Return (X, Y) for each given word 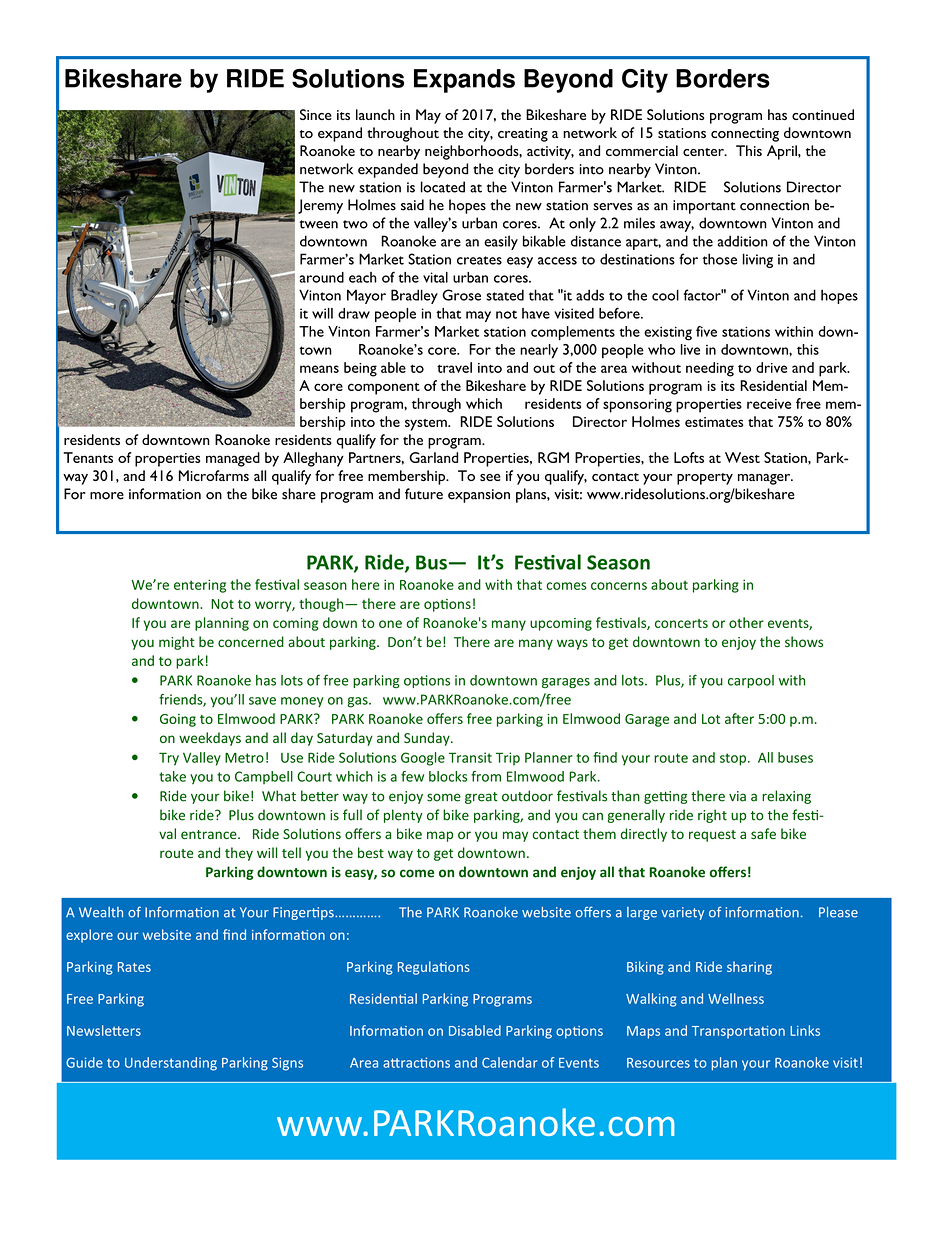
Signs (287, 1064)
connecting (745, 135)
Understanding (171, 1064)
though (322, 605)
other (746, 622)
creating (523, 135)
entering (200, 586)
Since (316, 114)
